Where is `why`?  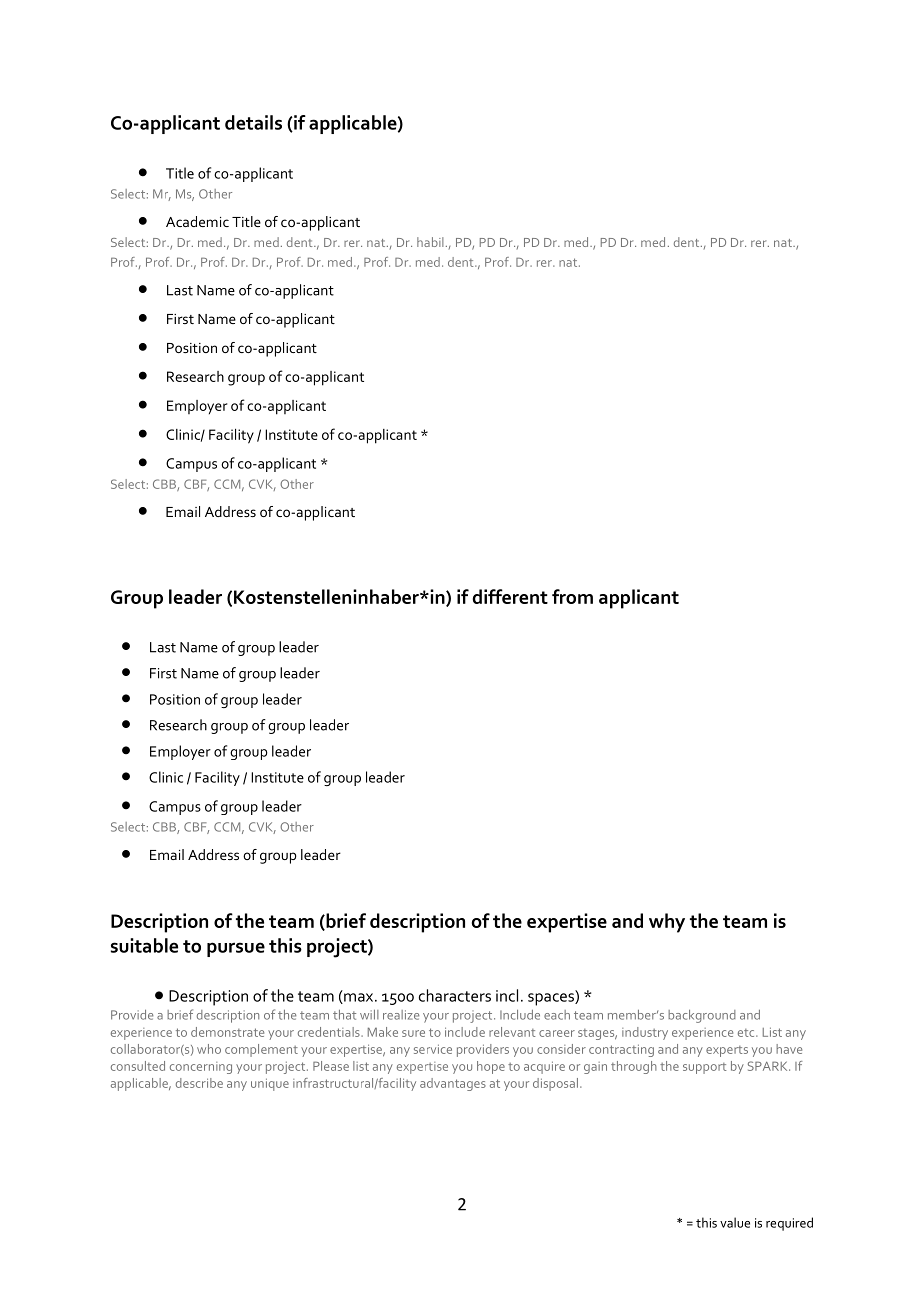
why is located at coordinates (667, 923).
